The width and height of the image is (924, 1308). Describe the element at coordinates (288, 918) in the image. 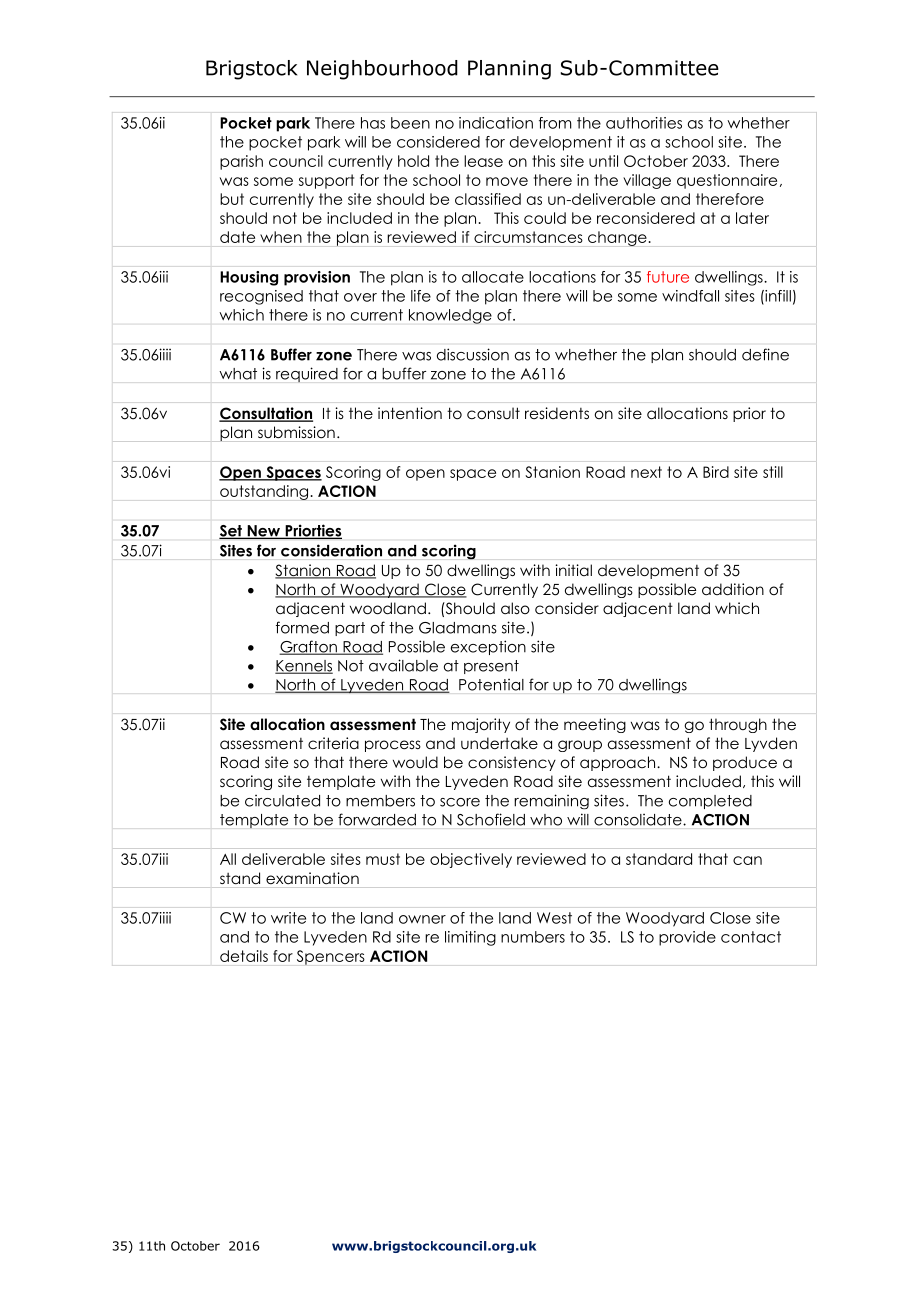

I see `write` at that location.
